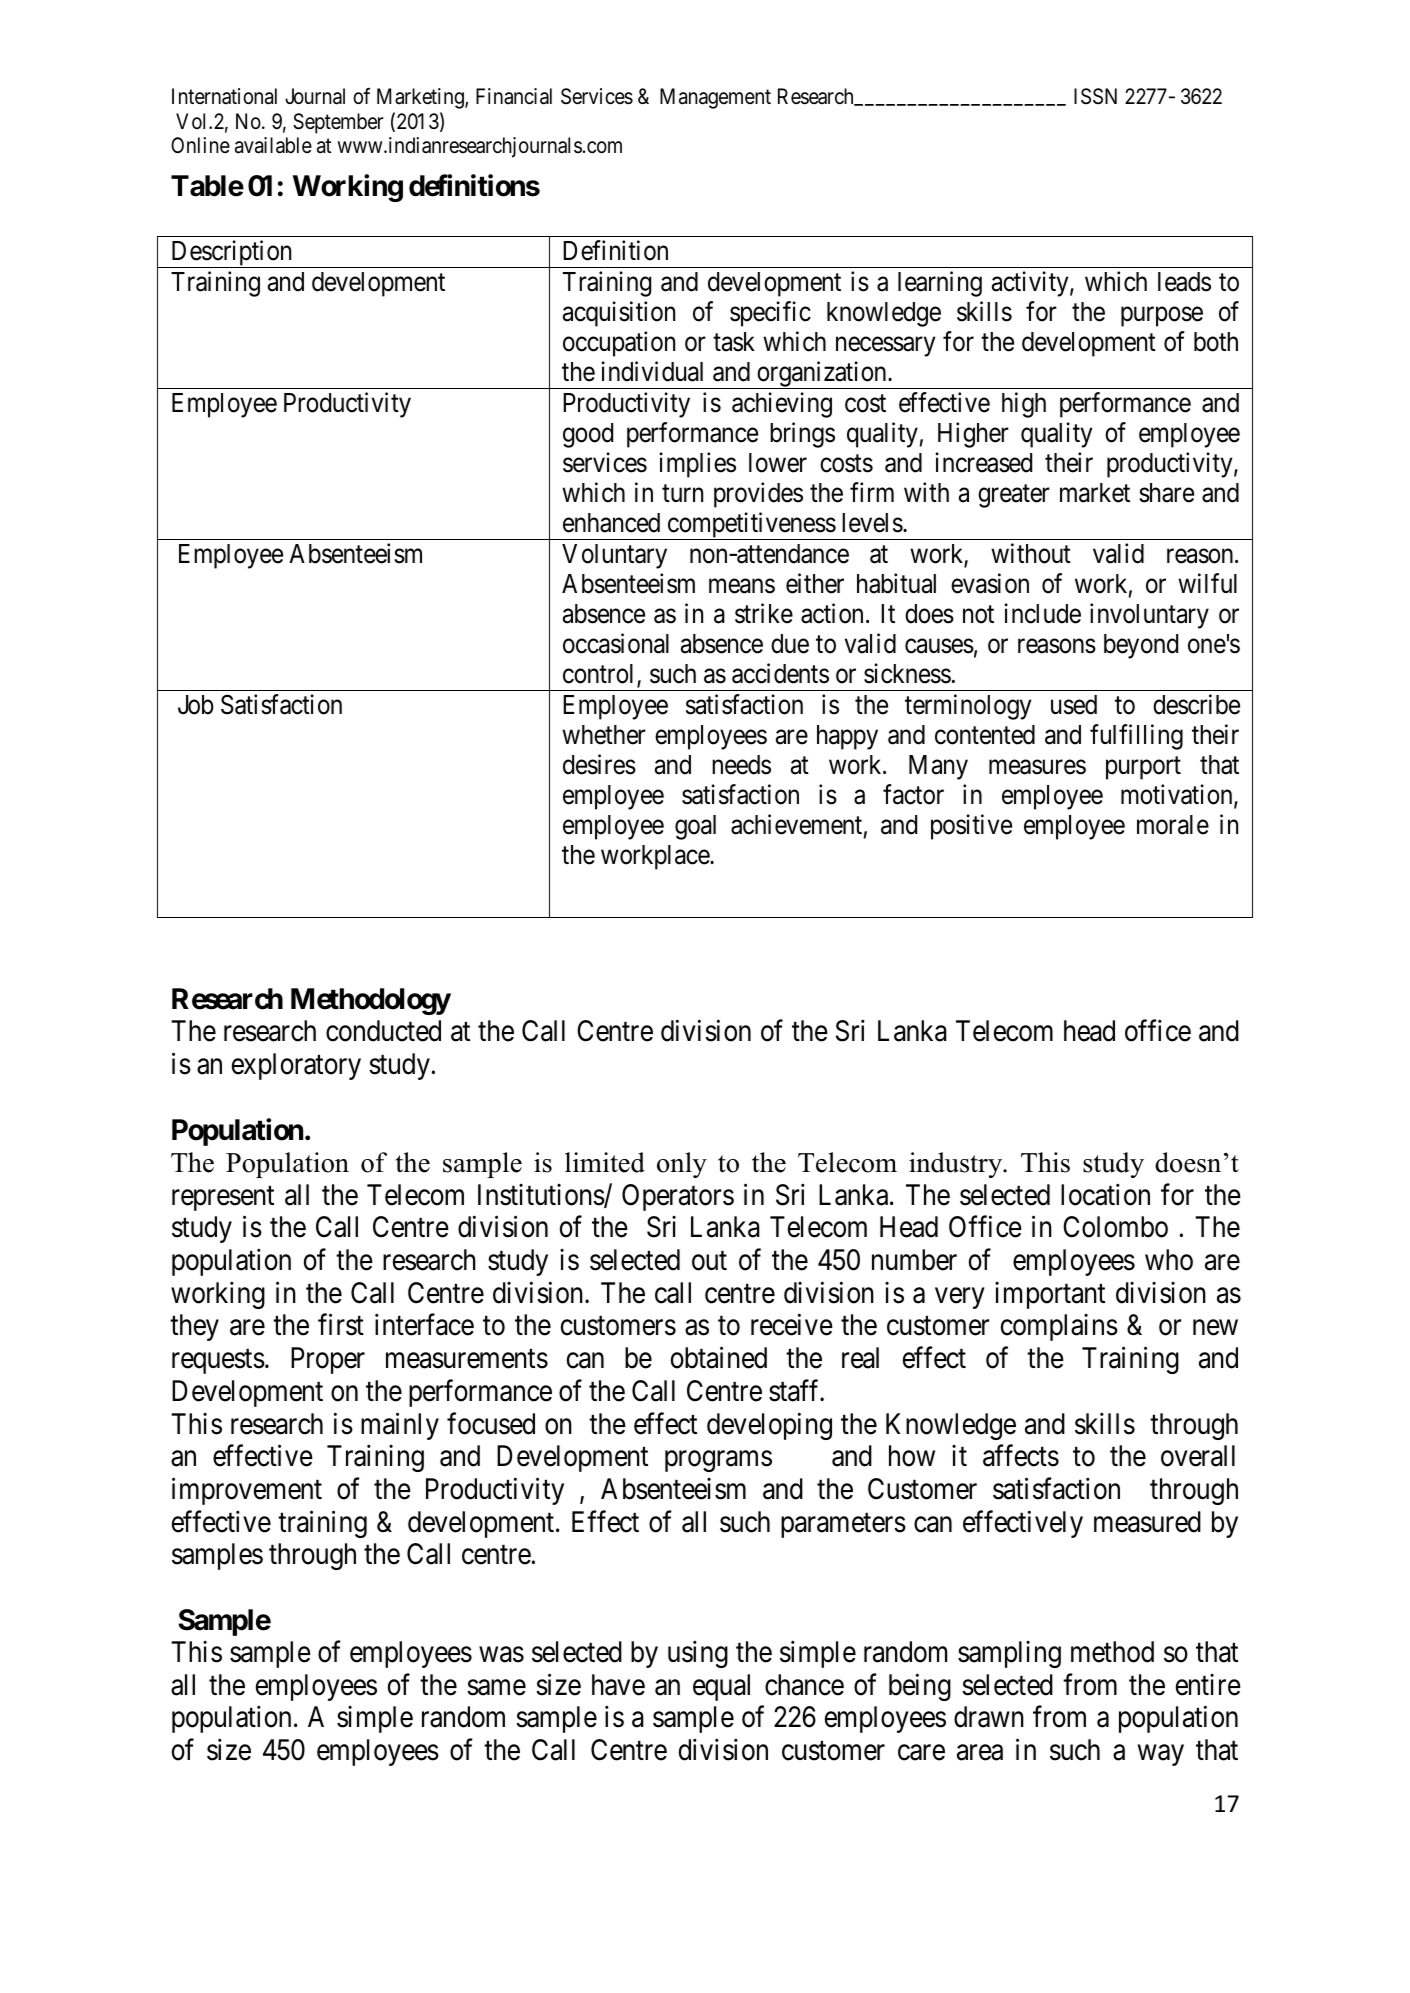 Image resolution: width=1410 pixels, height=1993 pixels. Describe the element at coordinates (715, 98) in the screenshot. I see `Management` at that location.
